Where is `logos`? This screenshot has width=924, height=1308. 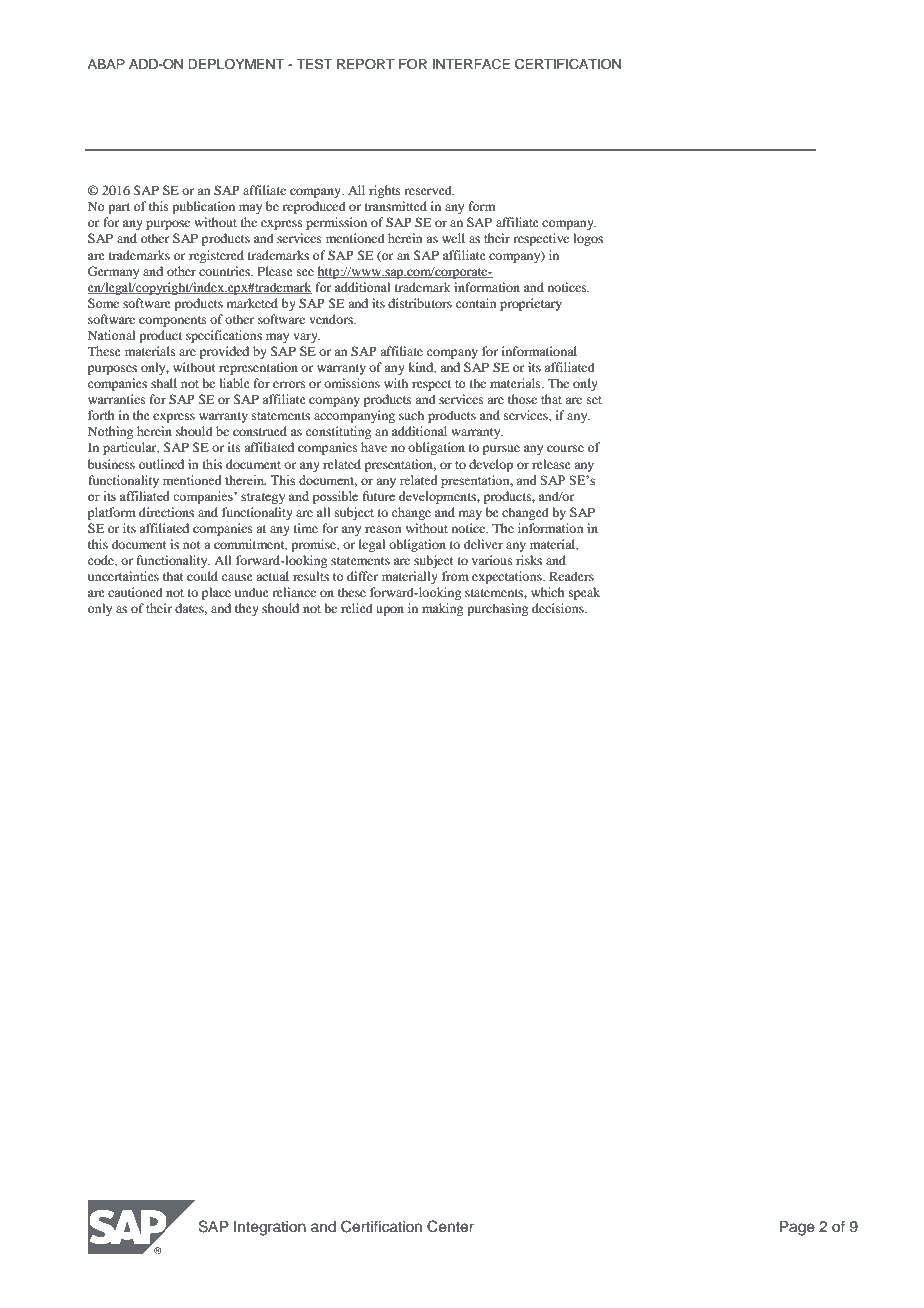
logos is located at coordinates (588, 239).
